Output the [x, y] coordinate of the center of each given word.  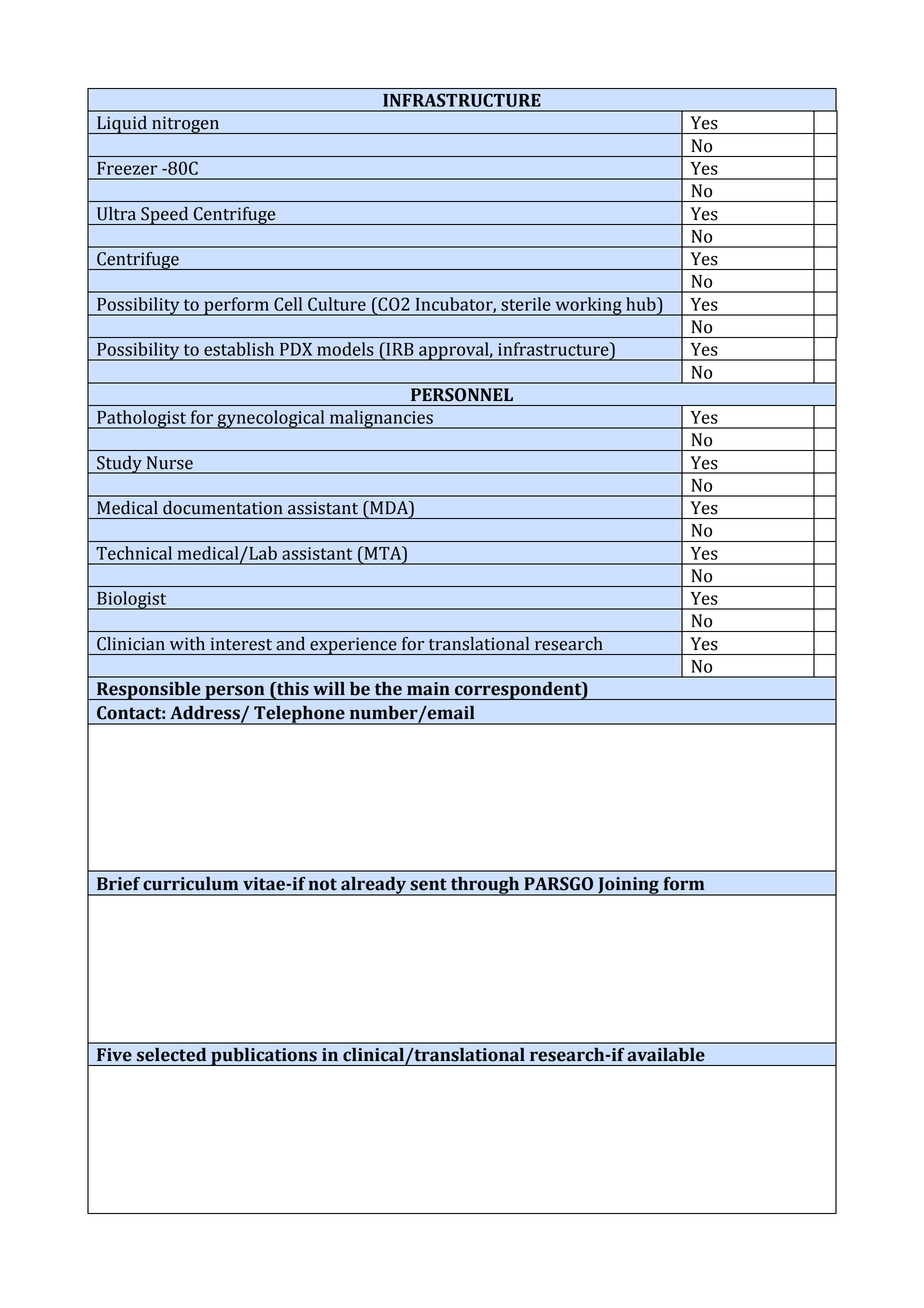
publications [264, 1056]
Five [114, 1055]
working [588, 306]
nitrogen [185, 125]
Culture [337, 304]
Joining [628, 886]
